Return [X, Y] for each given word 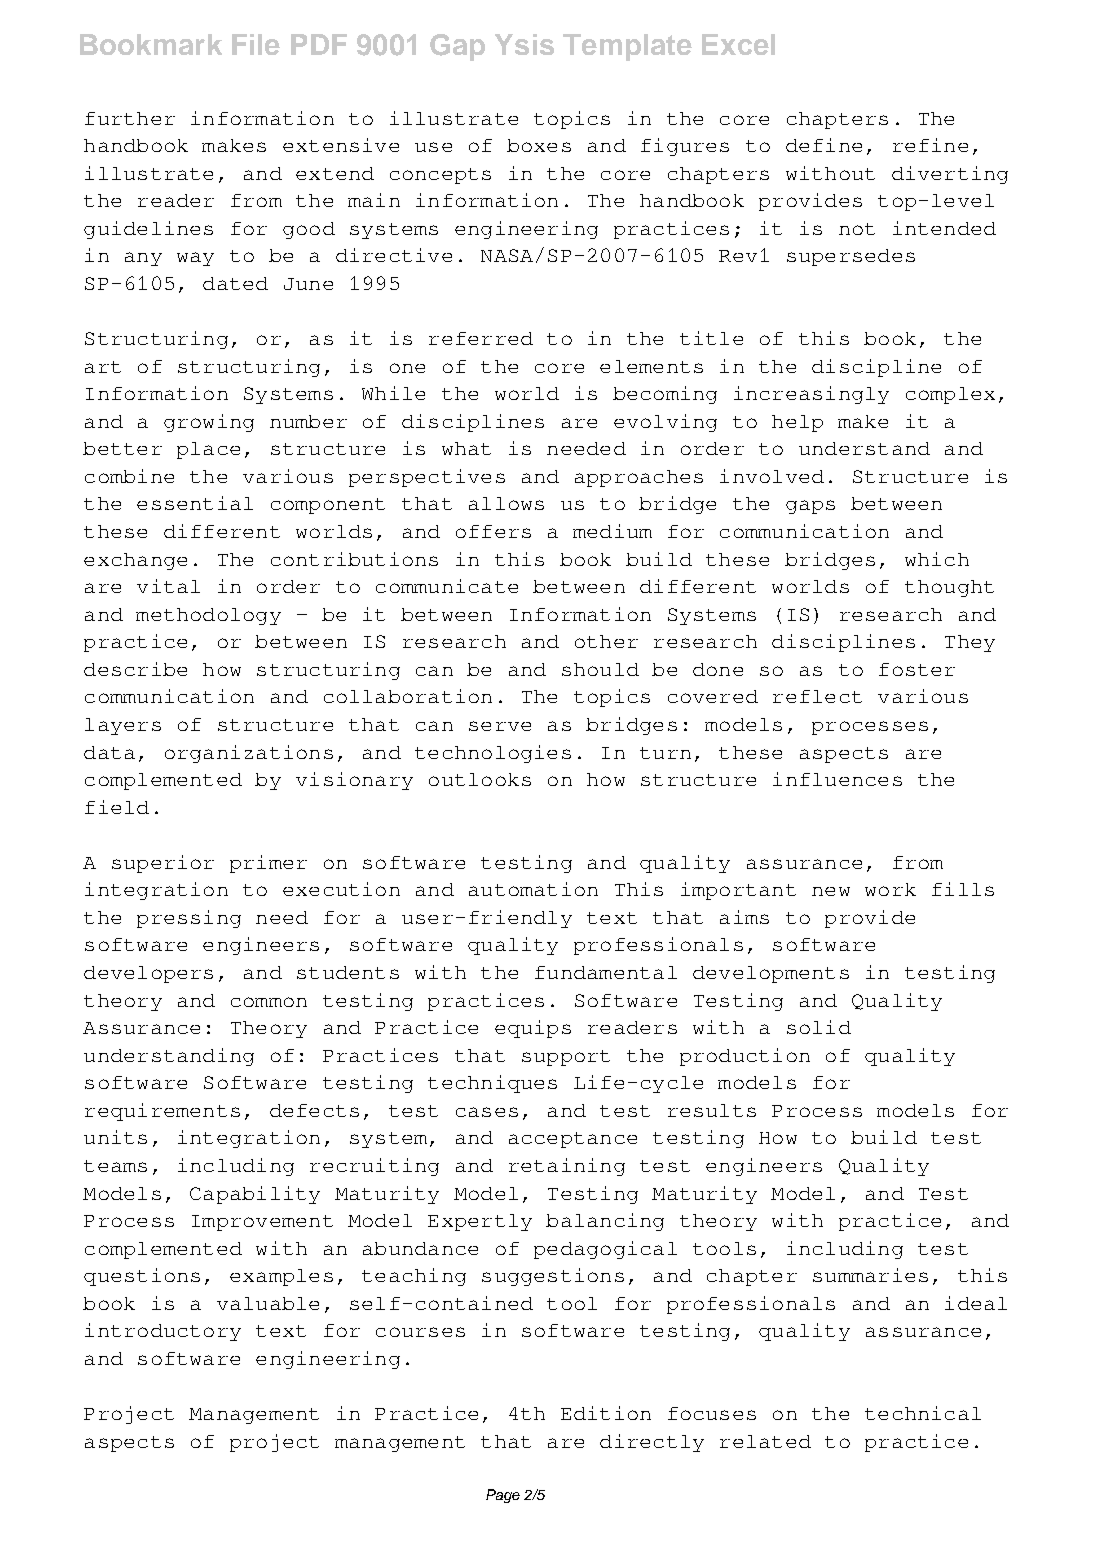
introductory [163, 1332]
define [824, 145]
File [256, 44]
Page [503, 1496]
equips [533, 1029]
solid [819, 1027]
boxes [539, 145]
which [937, 559]
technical [923, 1413]
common [269, 1002]
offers [493, 531]
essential [195, 503]
